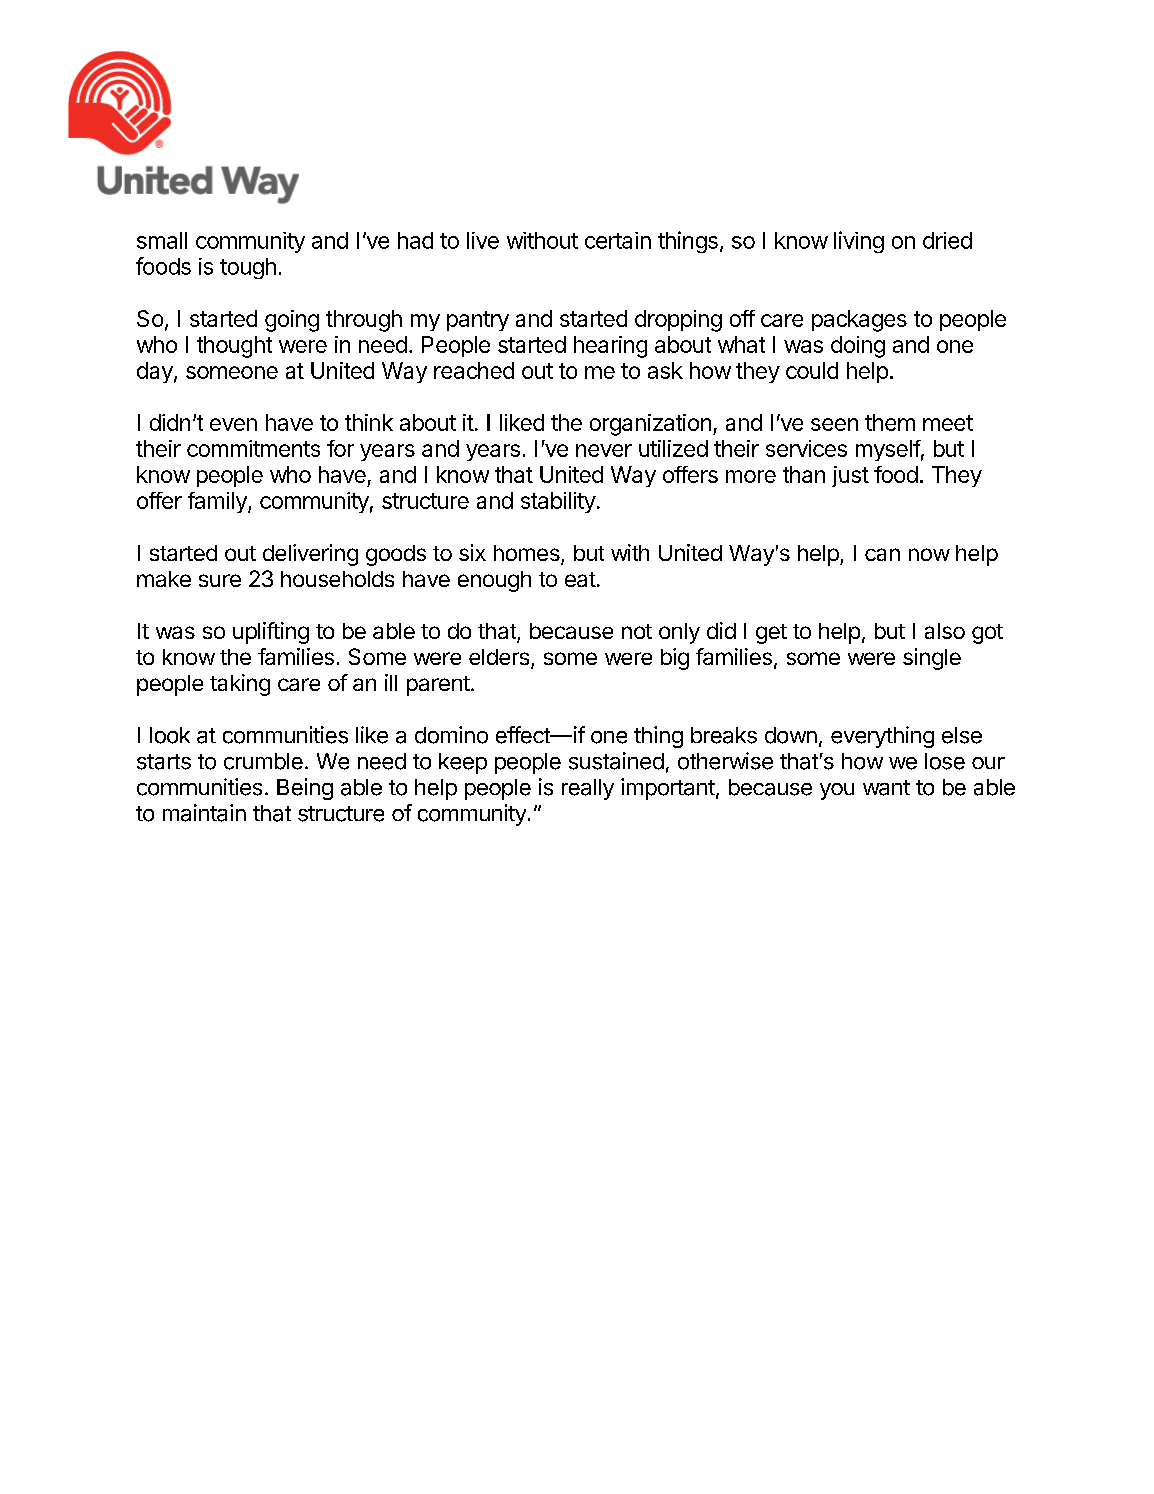 The height and width of the page is (1494, 1154). What do you see at coordinates (604, 450) in the page?
I see `never` at bounding box center [604, 450].
